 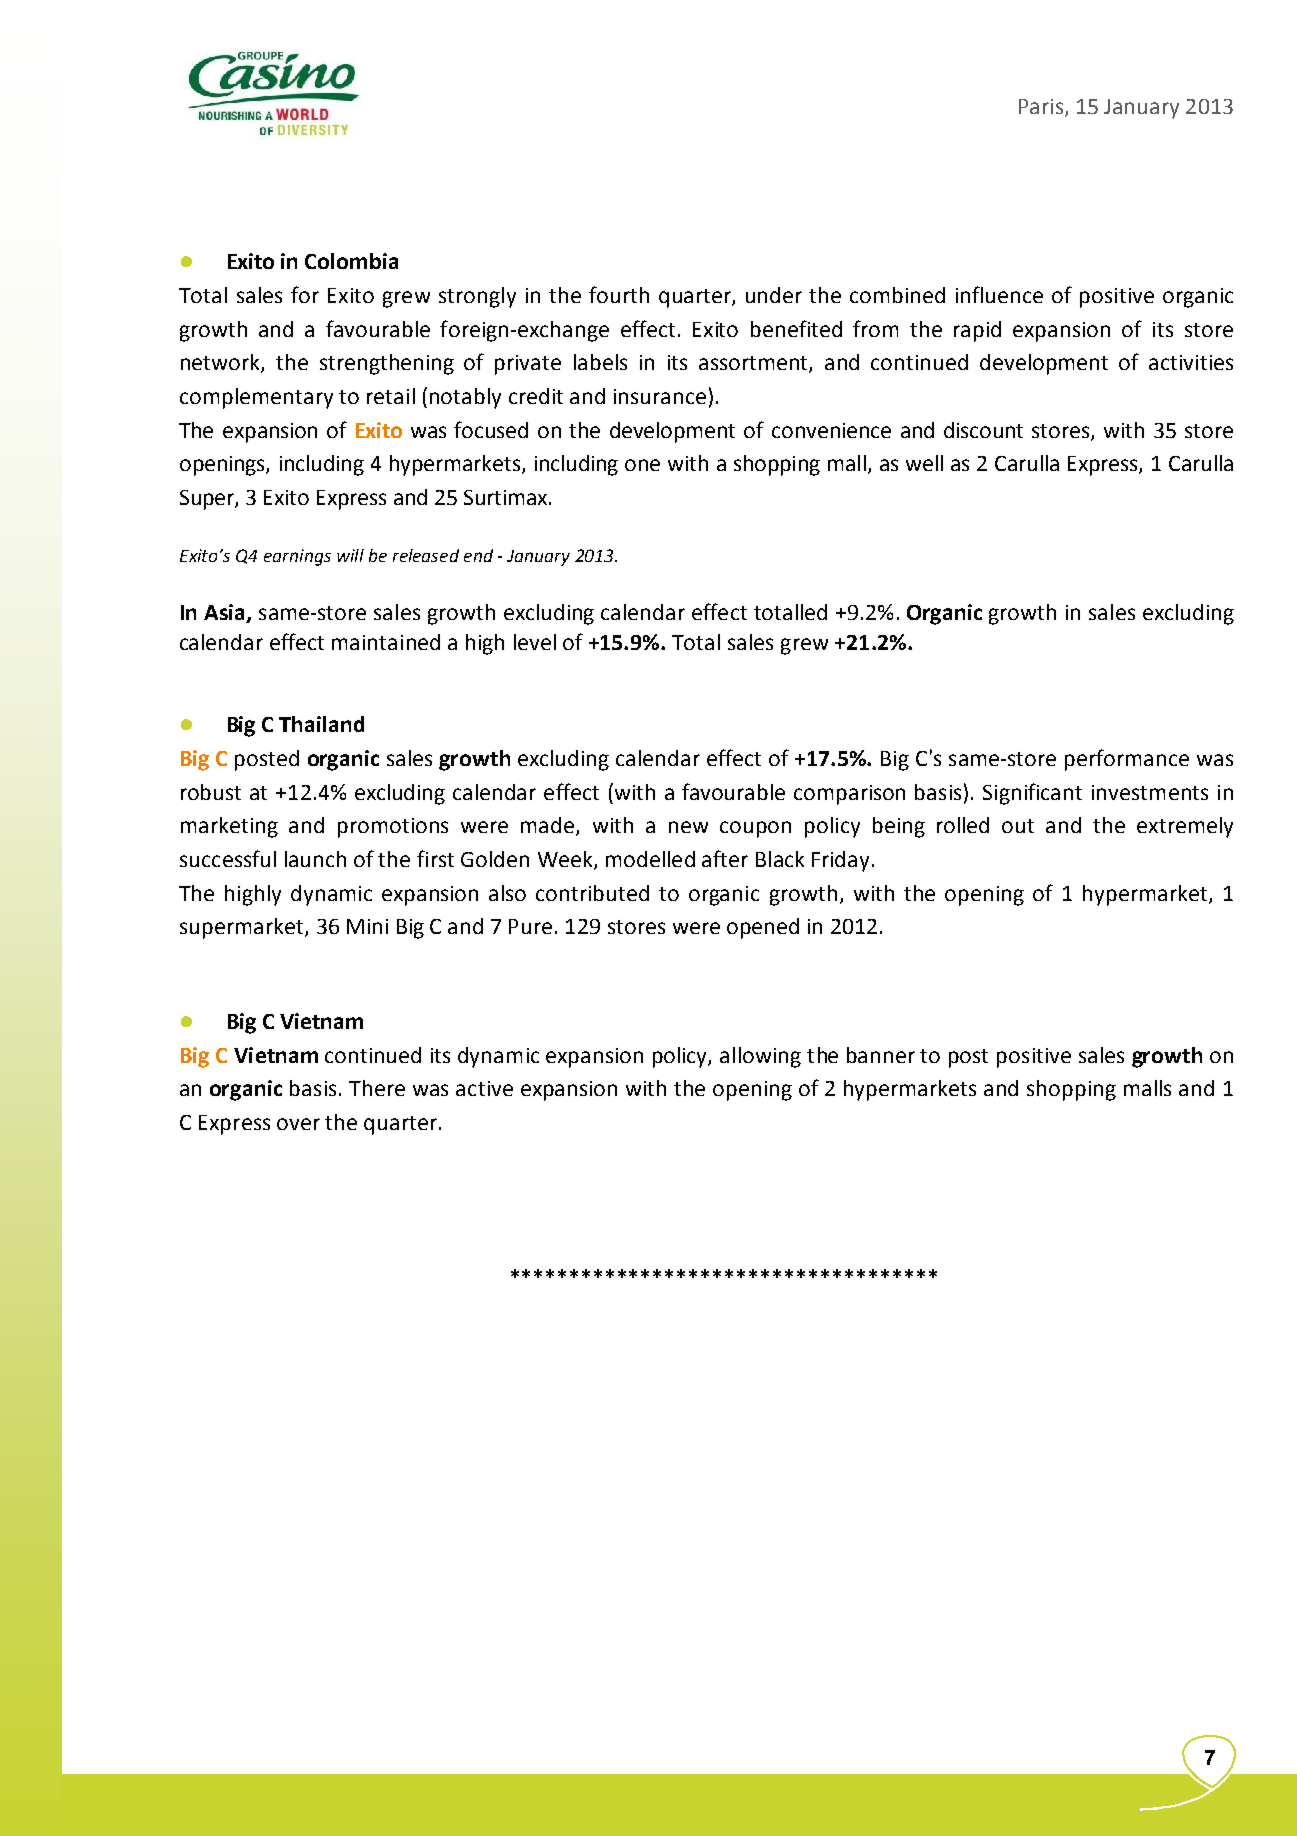 What do you see at coordinates (642, 465) in the document?
I see `one` at bounding box center [642, 465].
